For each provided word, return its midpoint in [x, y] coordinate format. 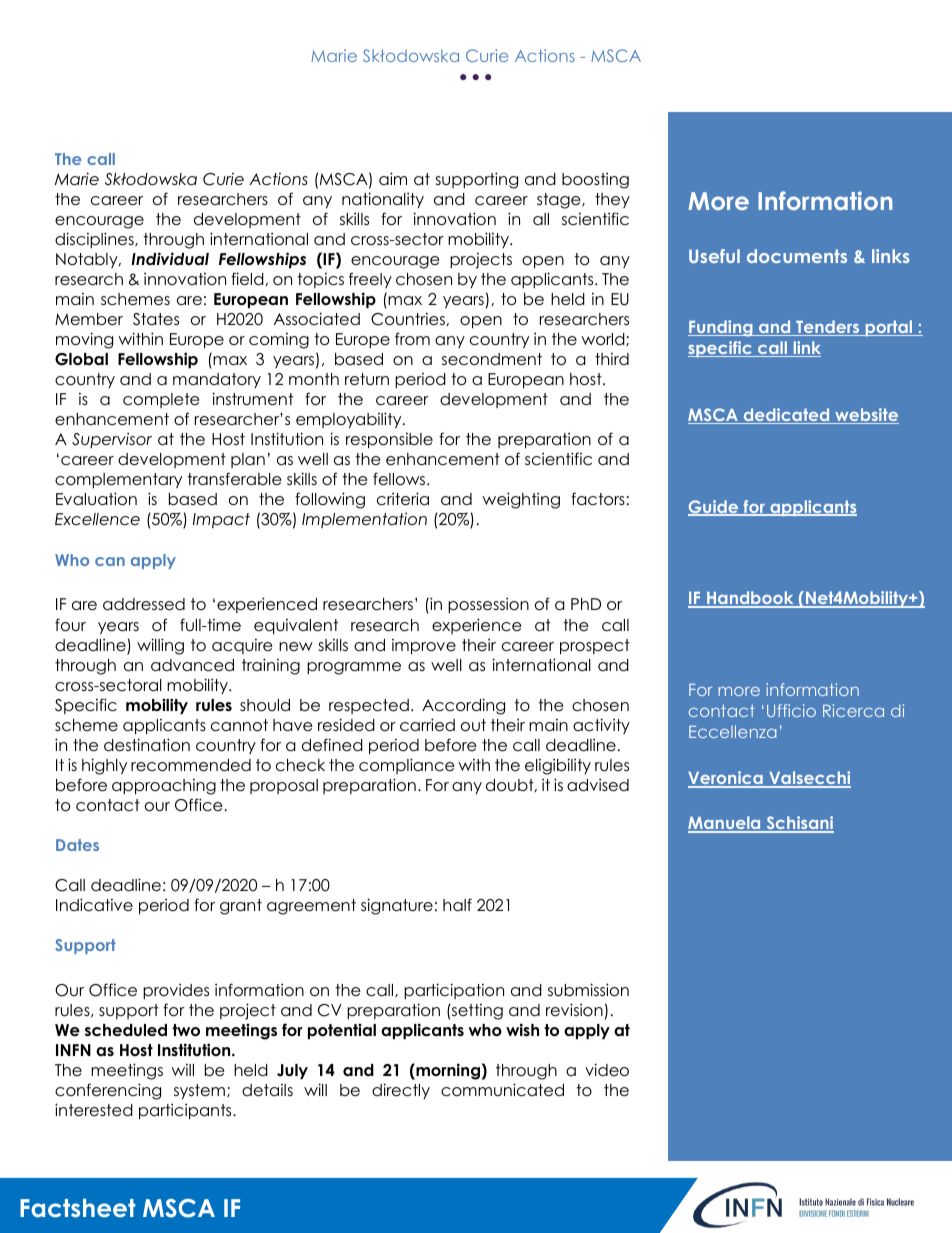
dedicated [786, 416]
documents [797, 256]
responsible [389, 440]
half [457, 904]
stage [560, 201]
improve [424, 646]
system [199, 1091]
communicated [502, 1090]
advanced [192, 665]
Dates [77, 845]
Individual [170, 258]
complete [161, 400]
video [607, 1070]
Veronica [726, 779]
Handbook [750, 599]
